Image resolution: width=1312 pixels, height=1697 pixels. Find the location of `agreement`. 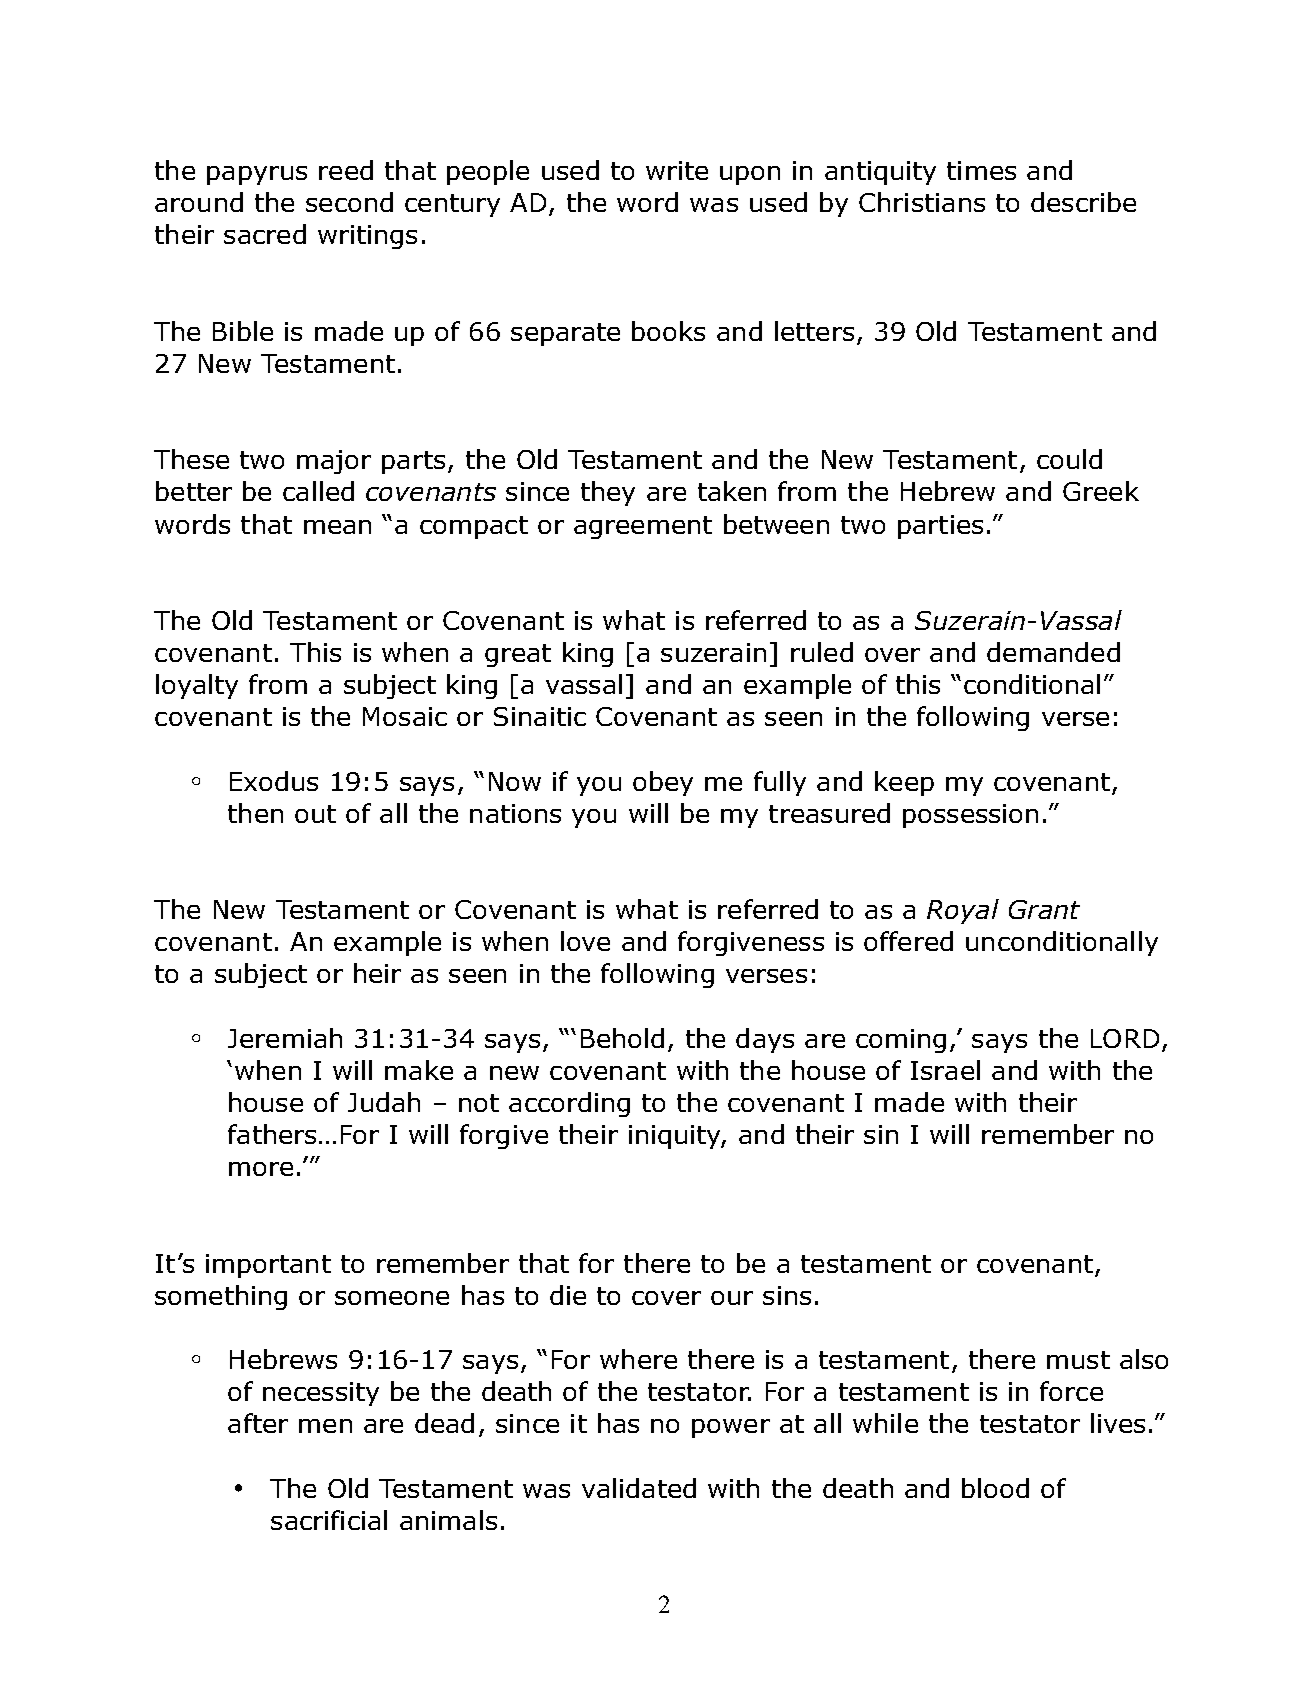

agreement is located at coordinates (643, 527).
